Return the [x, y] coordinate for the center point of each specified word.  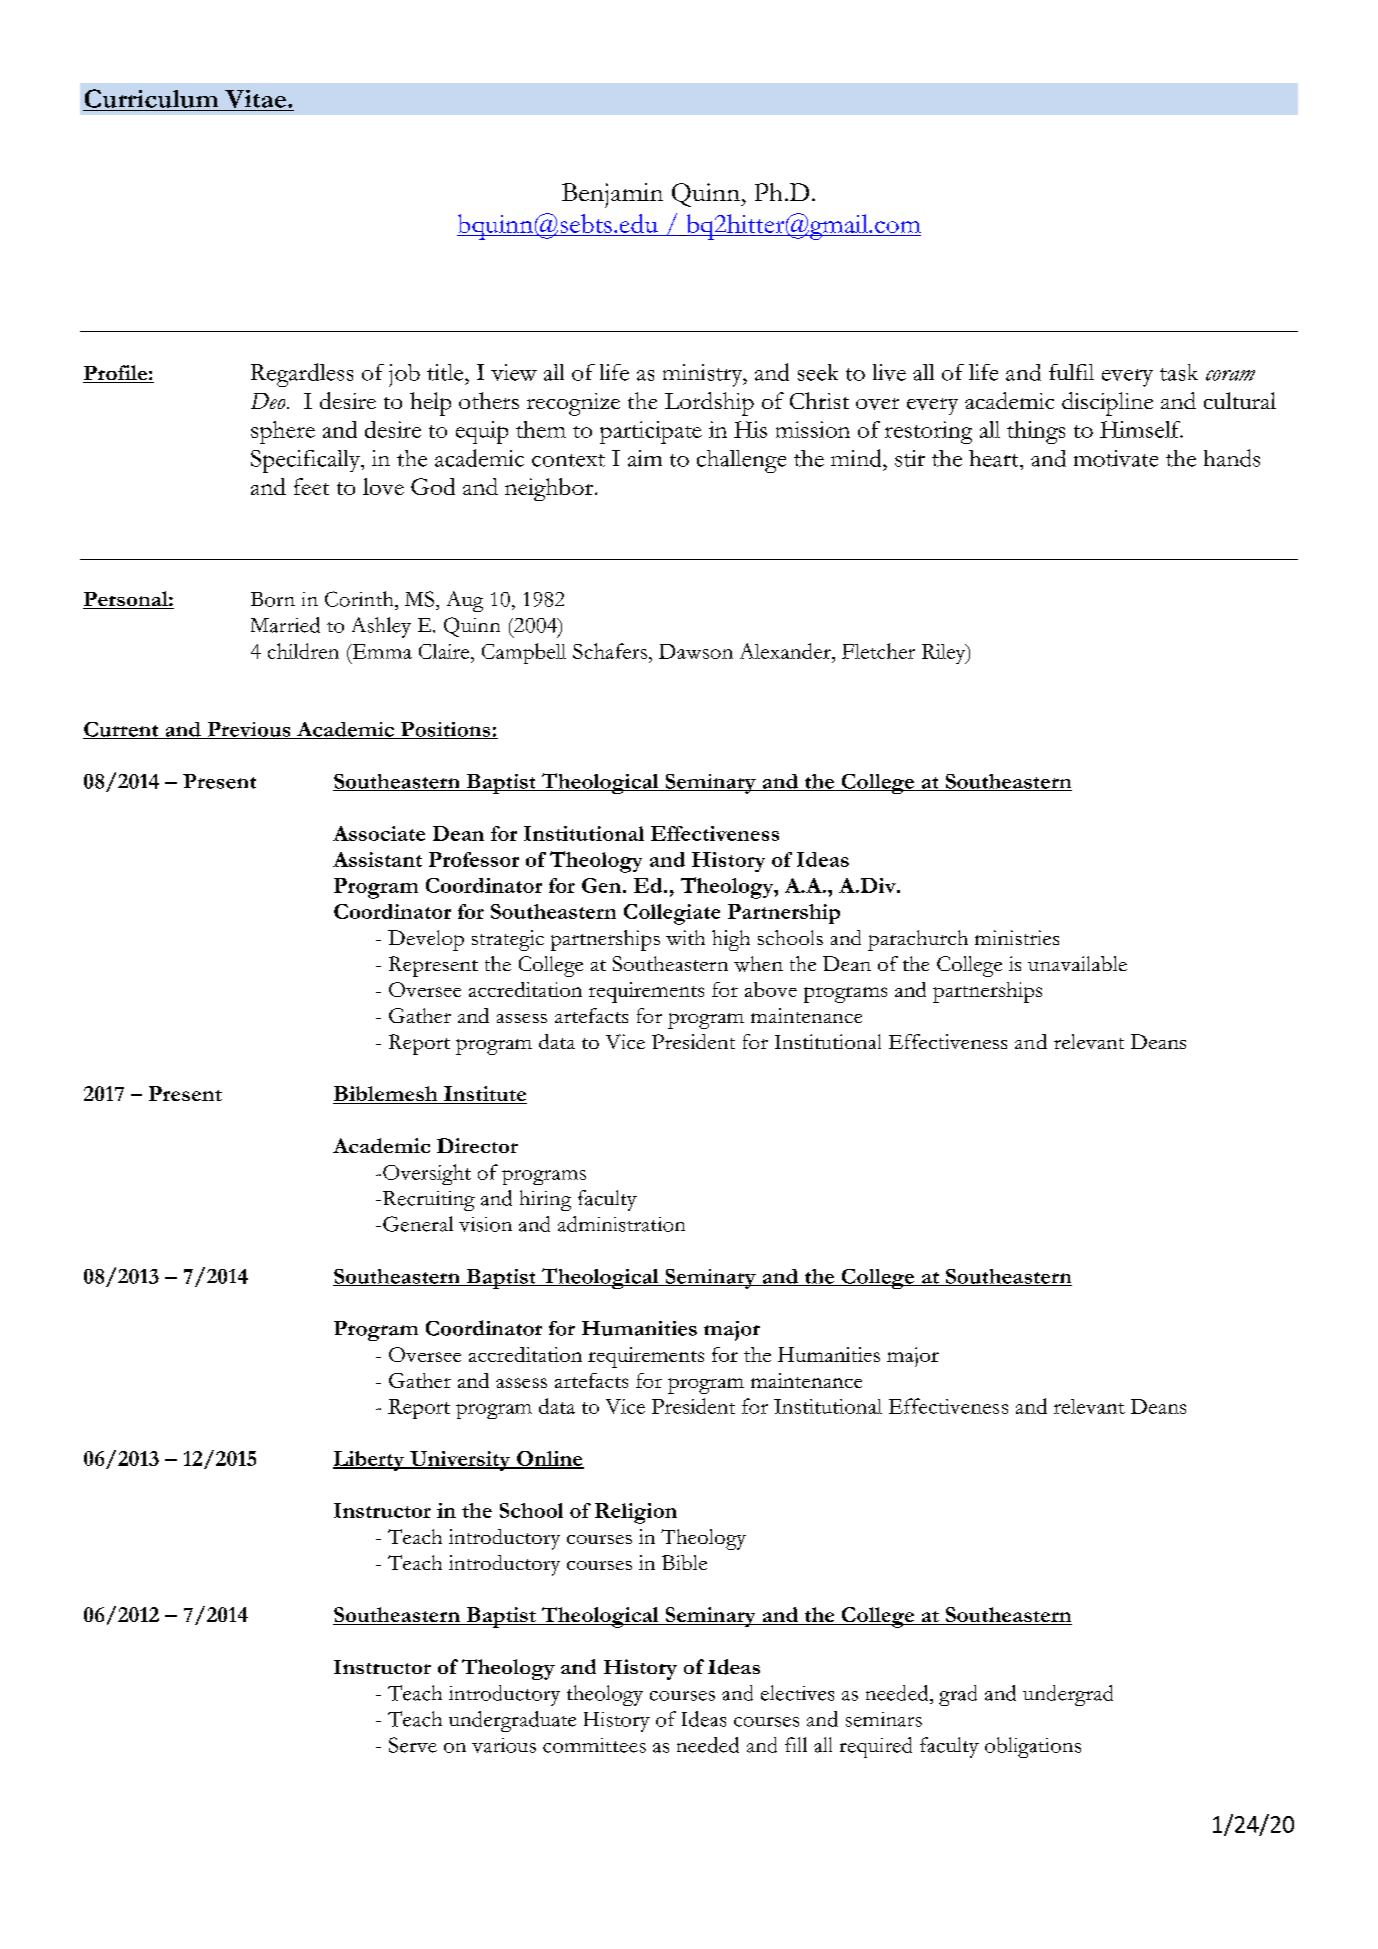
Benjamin [612, 195]
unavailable [1077, 963]
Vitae [255, 99]
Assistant [377, 859]
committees [594, 1745]
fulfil [1071, 372]
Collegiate [672, 914]
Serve [413, 1745]
